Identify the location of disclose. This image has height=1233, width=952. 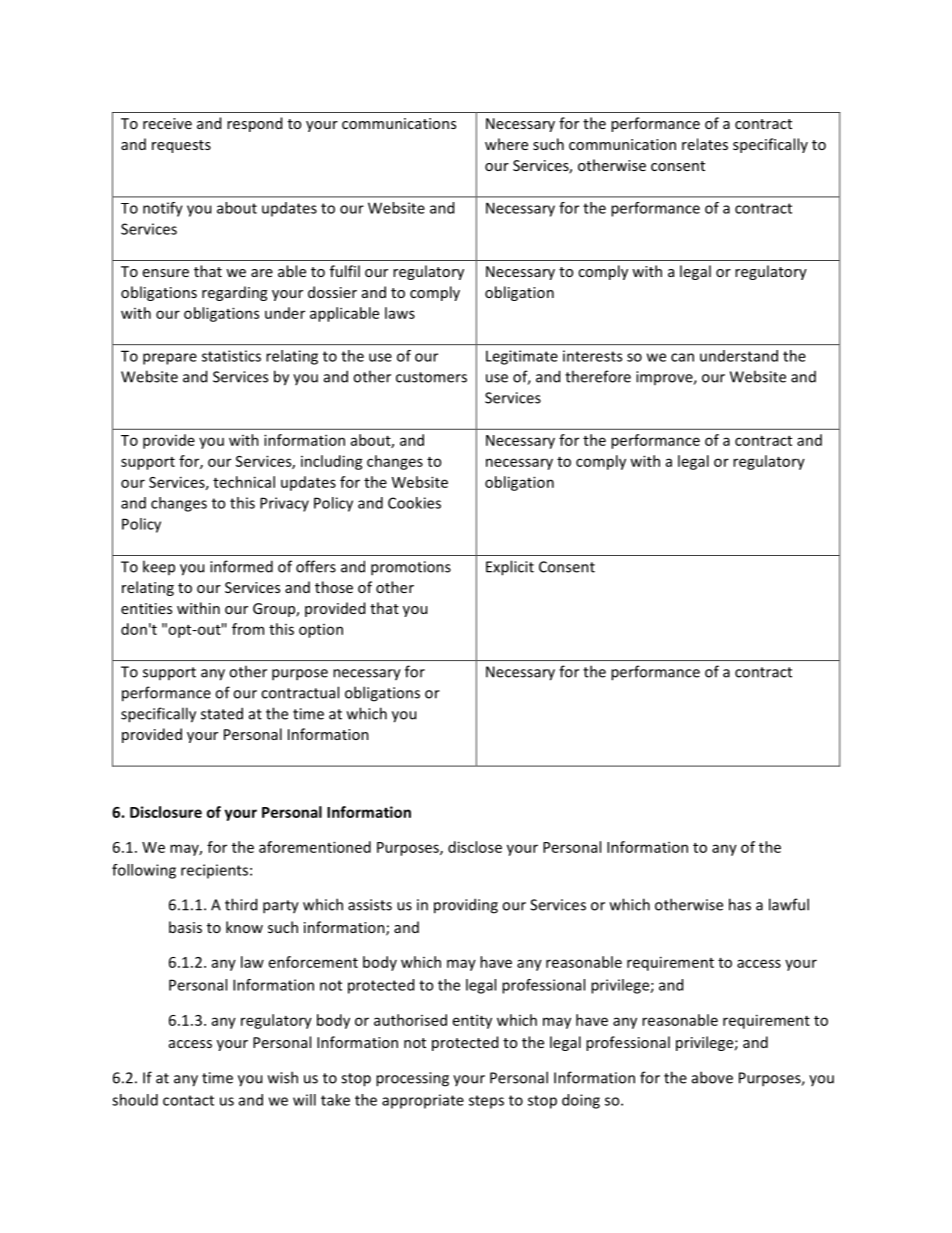
(475, 847).
